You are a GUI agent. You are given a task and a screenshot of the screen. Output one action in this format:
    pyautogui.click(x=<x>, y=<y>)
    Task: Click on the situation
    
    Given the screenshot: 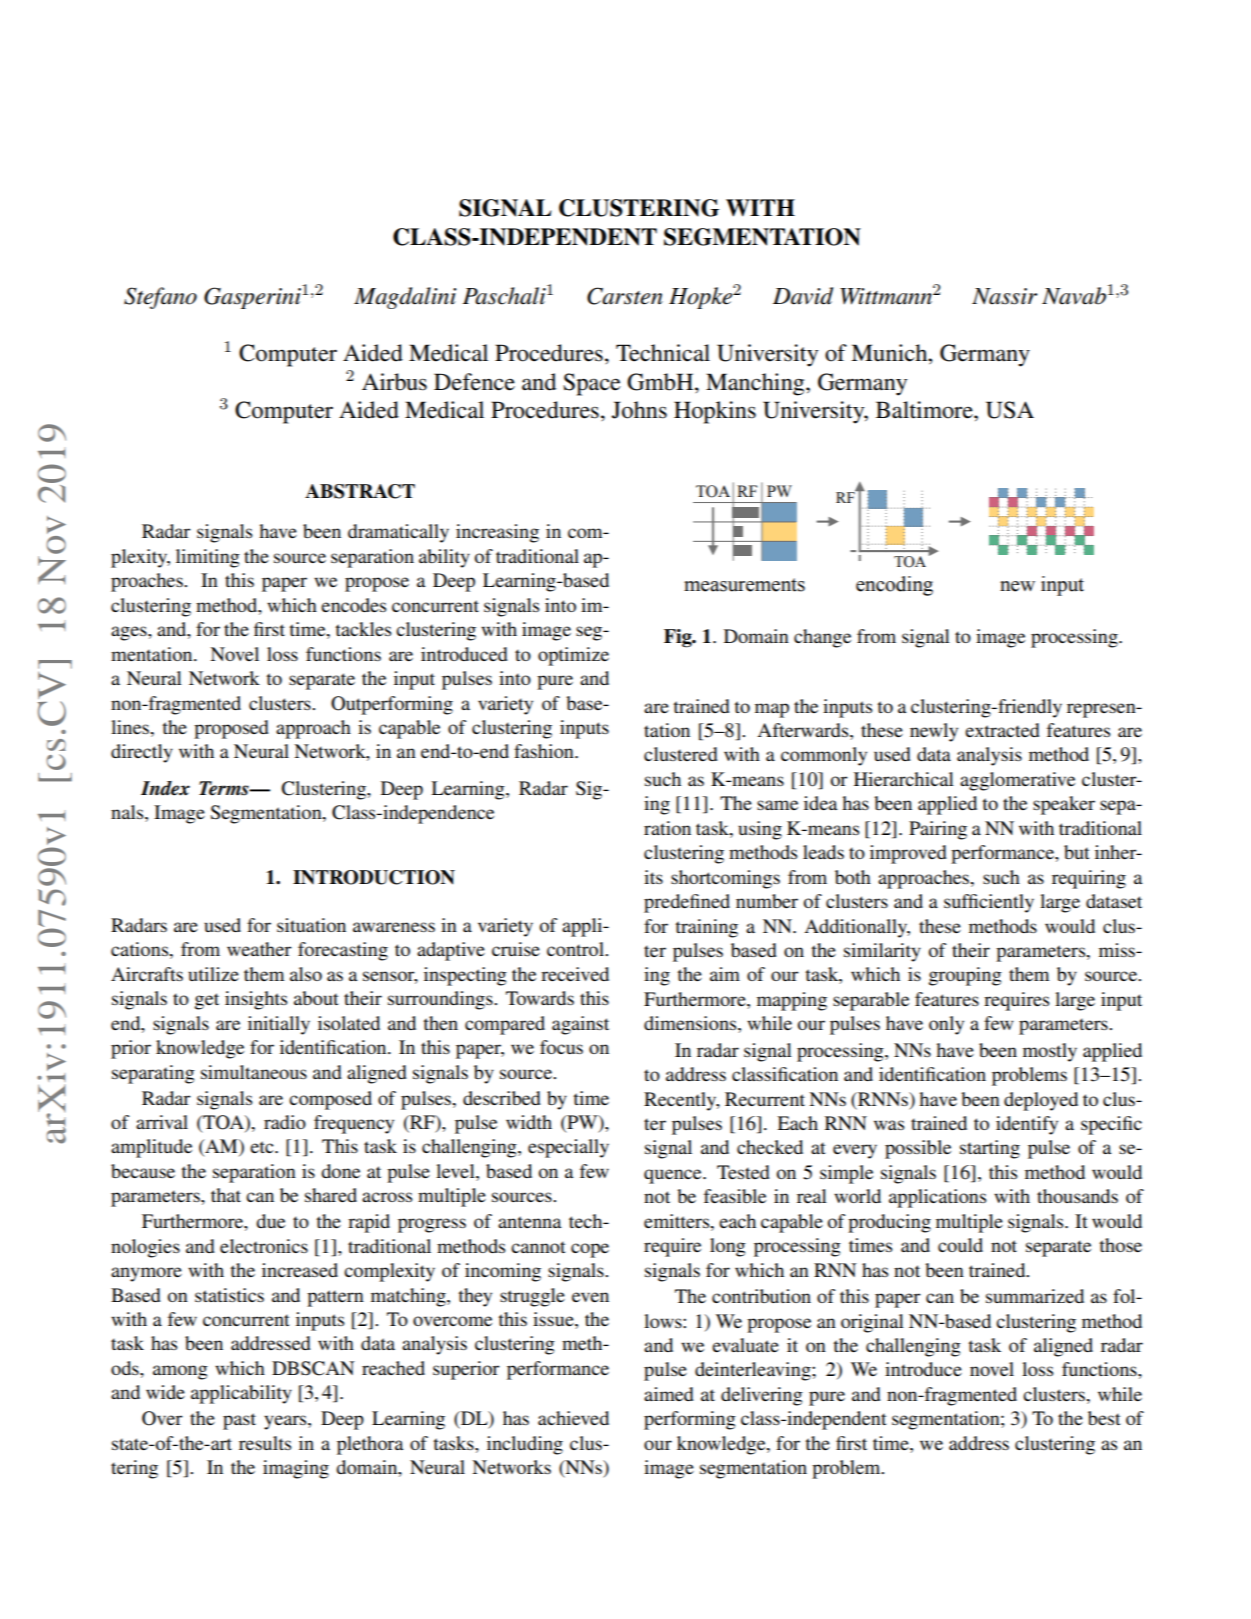 What is the action you would take?
    pyautogui.click(x=311, y=925)
